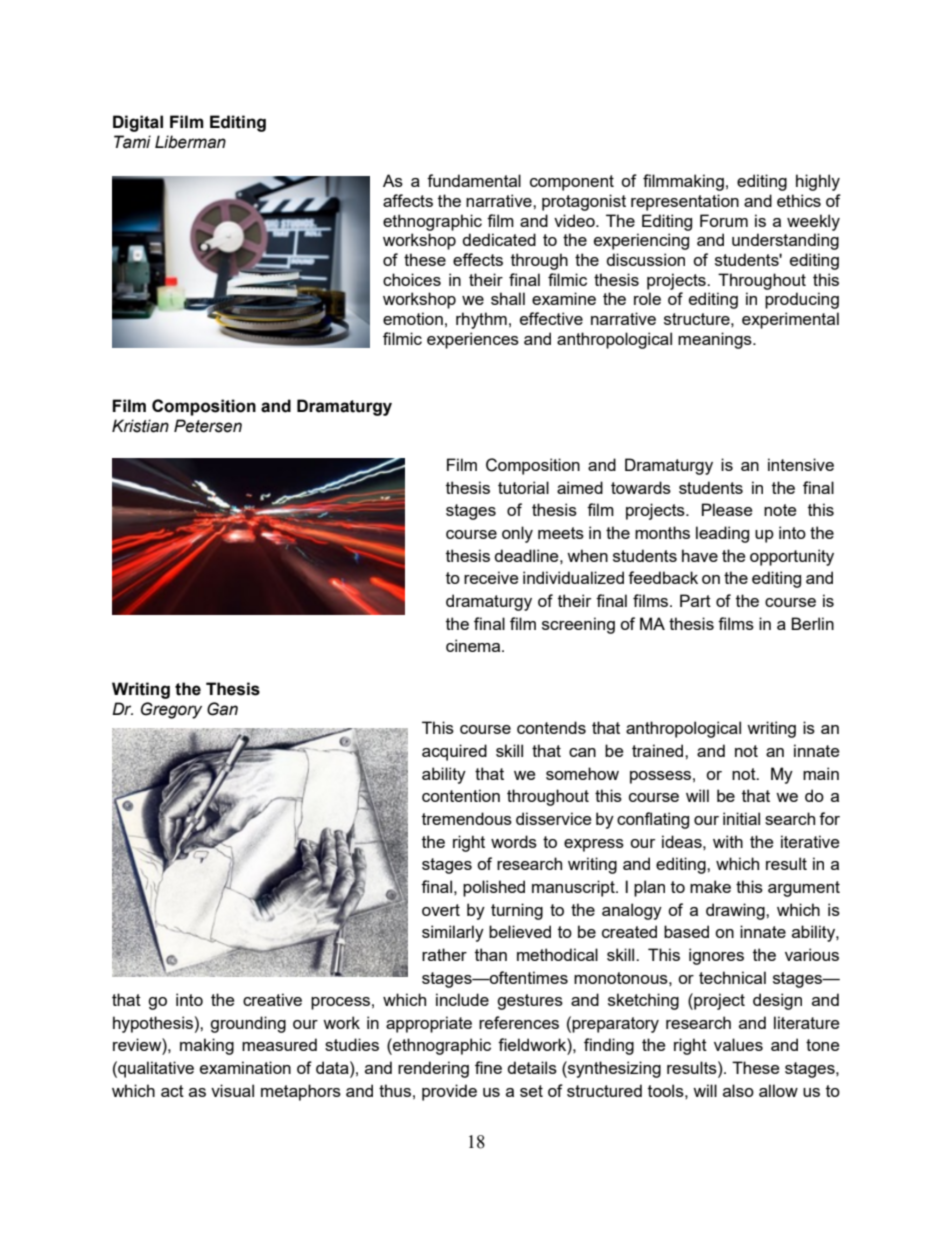 This page has height=1233, width=952. What do you see at coordinates (488, 1067) in the page?
I see `fine` at bounding box center [488, 1067].
